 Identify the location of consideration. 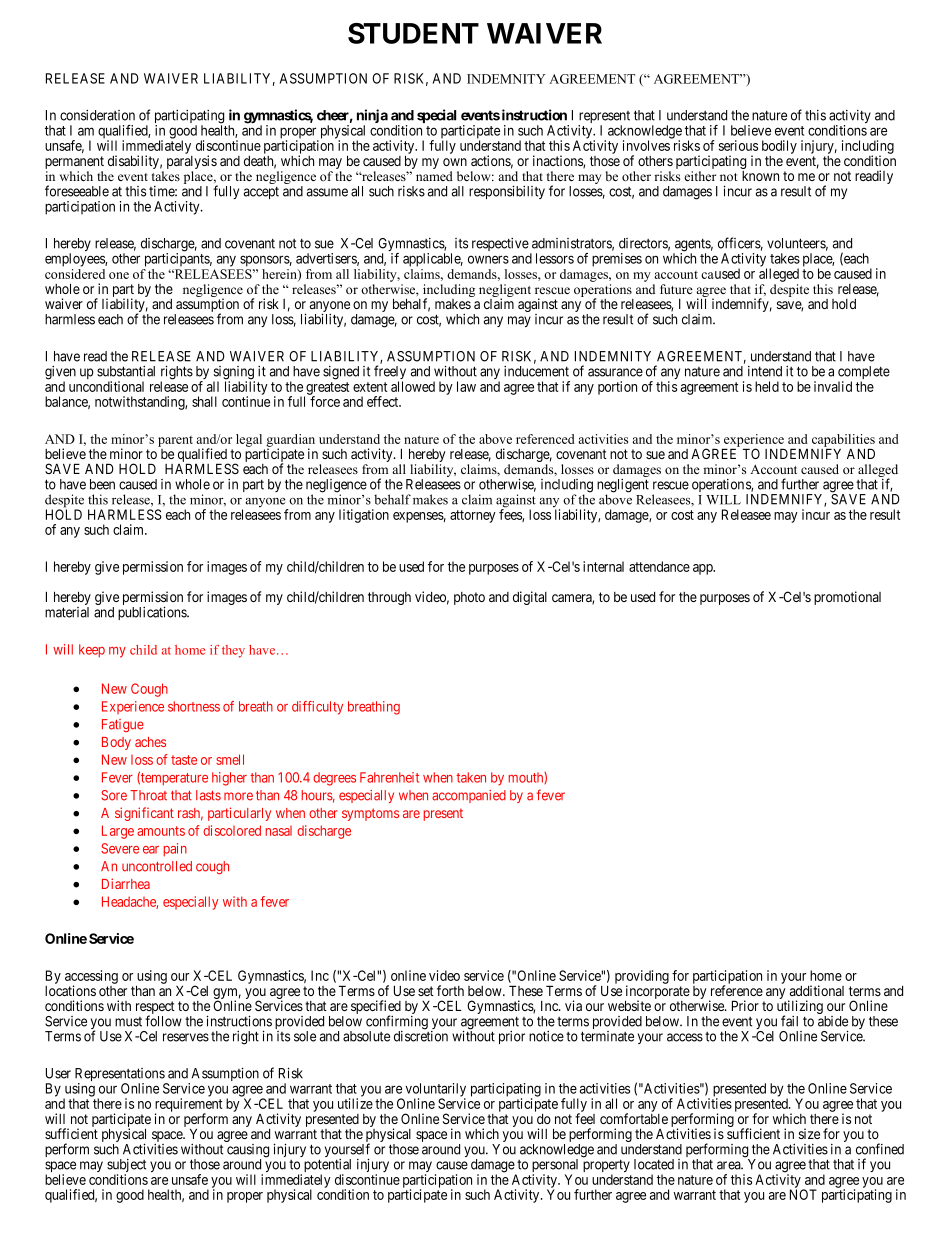
(97, 115).
